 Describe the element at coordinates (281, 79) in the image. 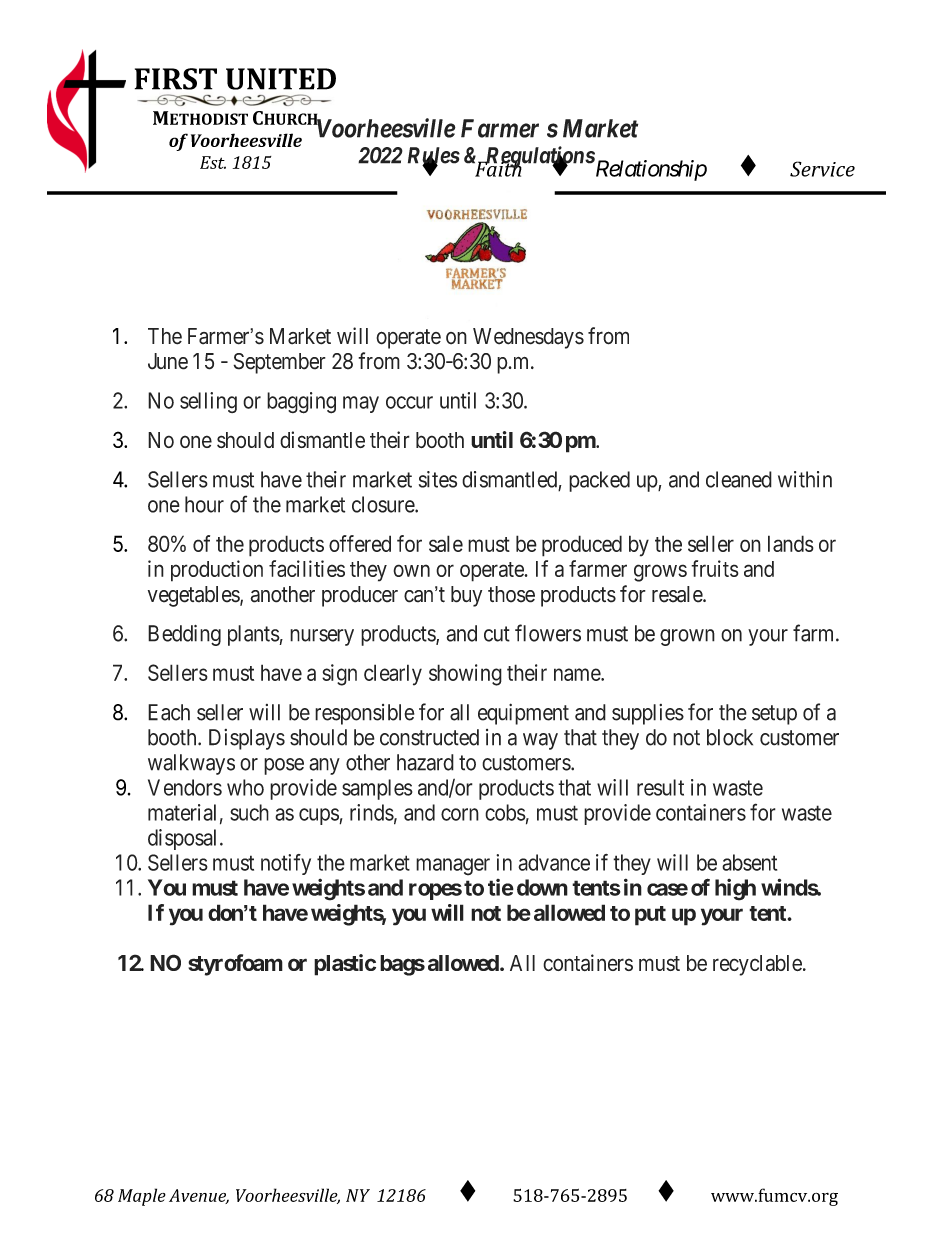

I see `UNITED` at that location.
